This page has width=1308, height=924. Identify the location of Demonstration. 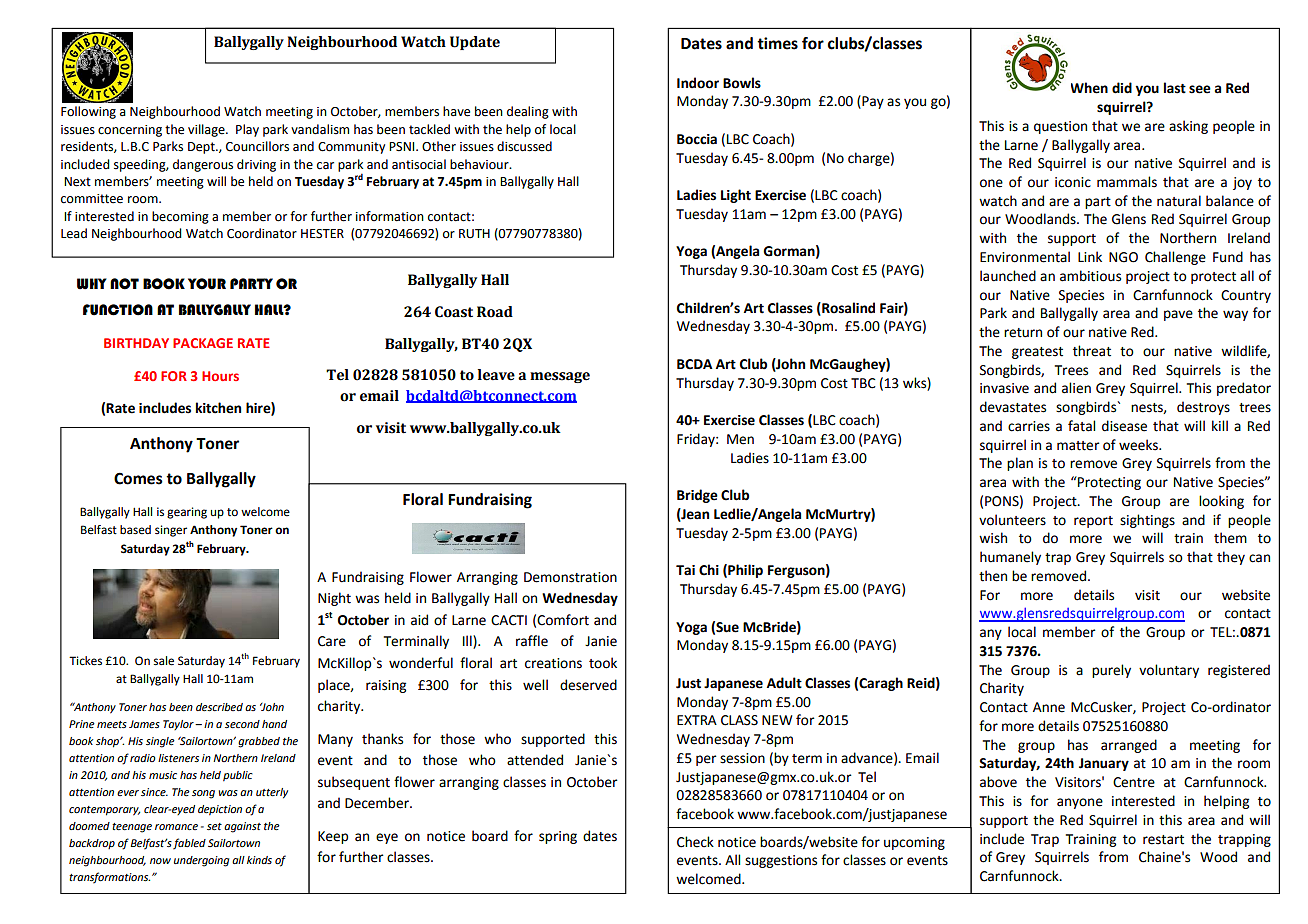
(570, 577).
